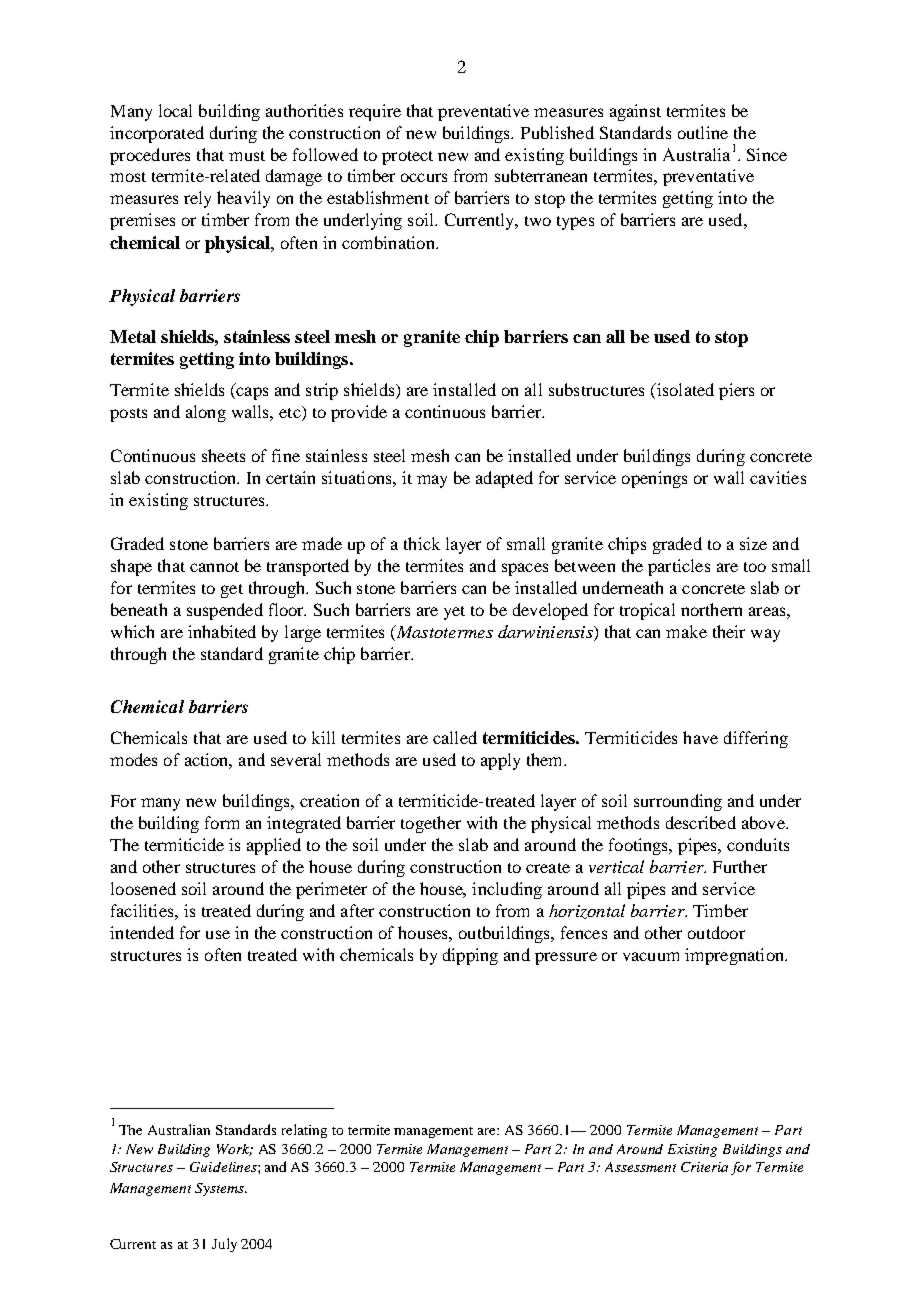 Image resolution: width=924 pixels, height=1308 pixels. I want to click on inhabited, so click(222, 631).
